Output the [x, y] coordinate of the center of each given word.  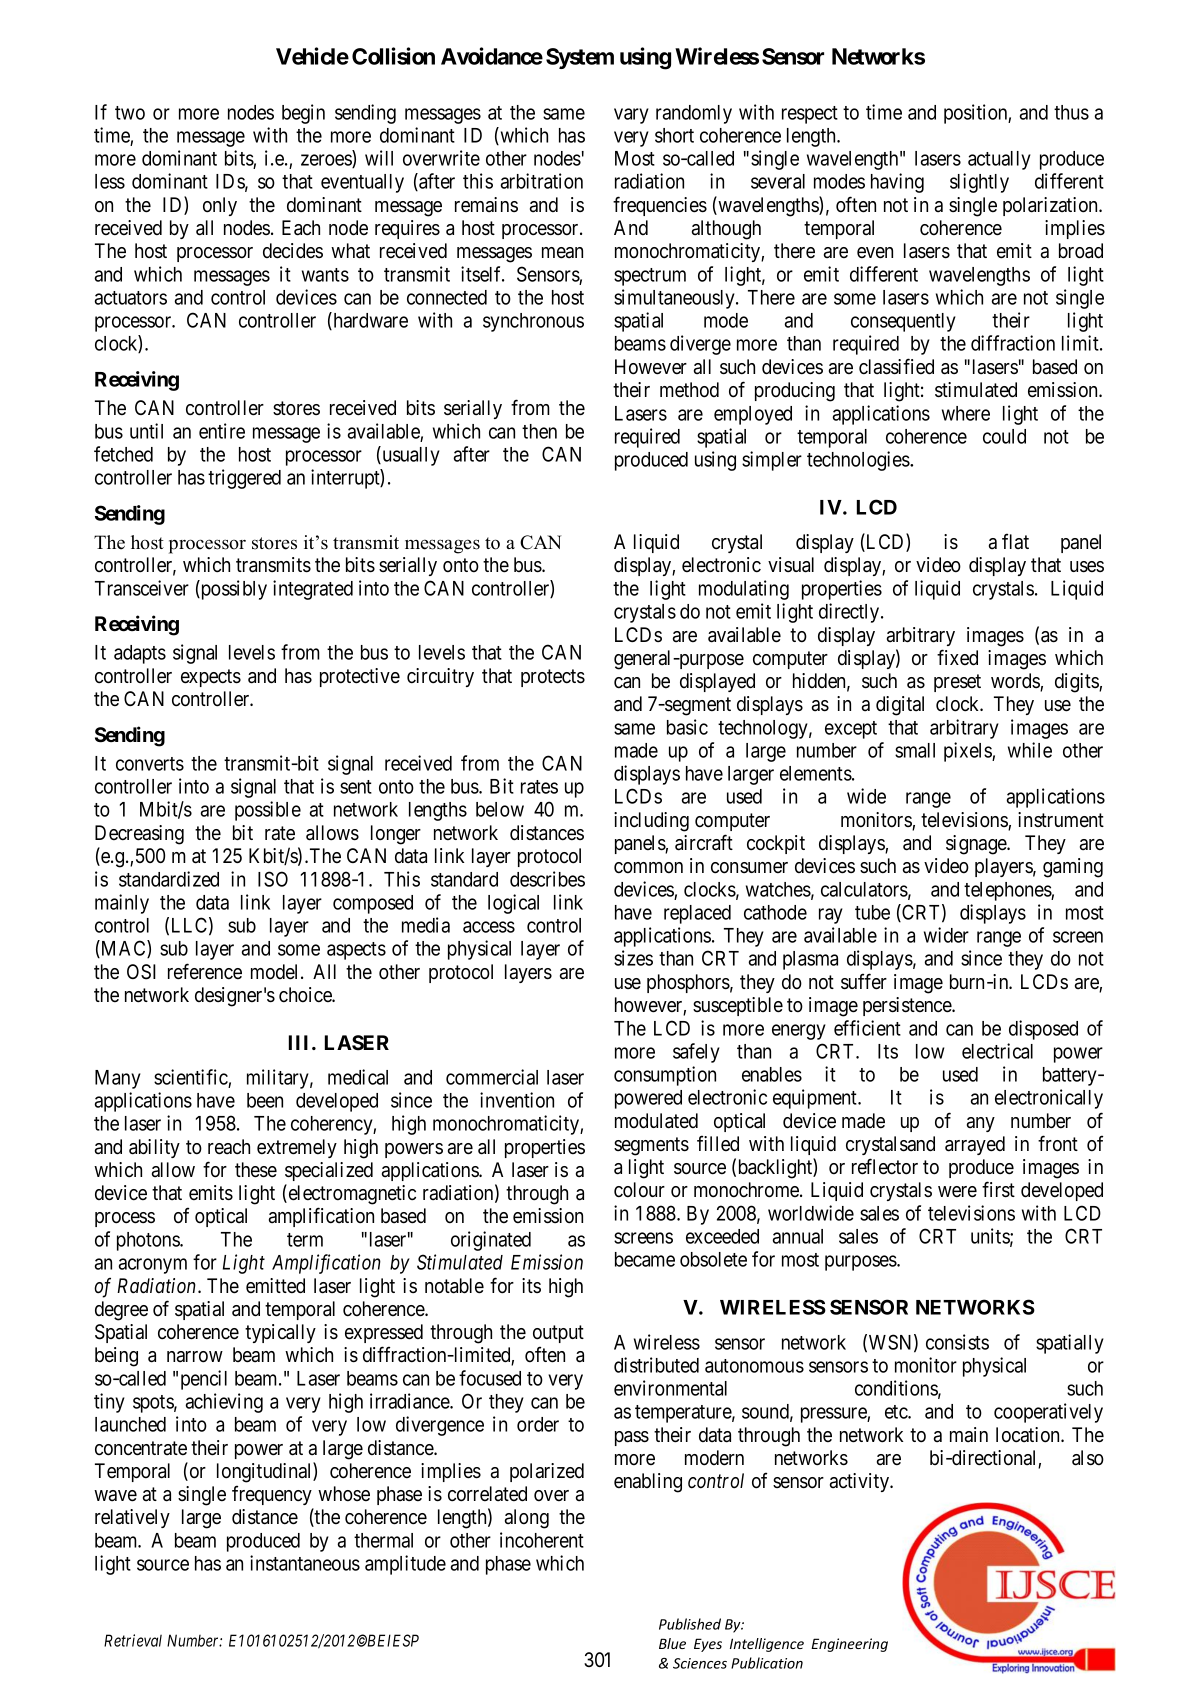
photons [149, 1241]
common [648, 868]
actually [999, 160]
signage [977, 845]
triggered [244, 479]
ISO [273, 879]
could [1004, 436]
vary [631, 116]
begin [303, 114]
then [539, 431]
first [998, 1189]
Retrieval [133, 1640]
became [645, 1259]
